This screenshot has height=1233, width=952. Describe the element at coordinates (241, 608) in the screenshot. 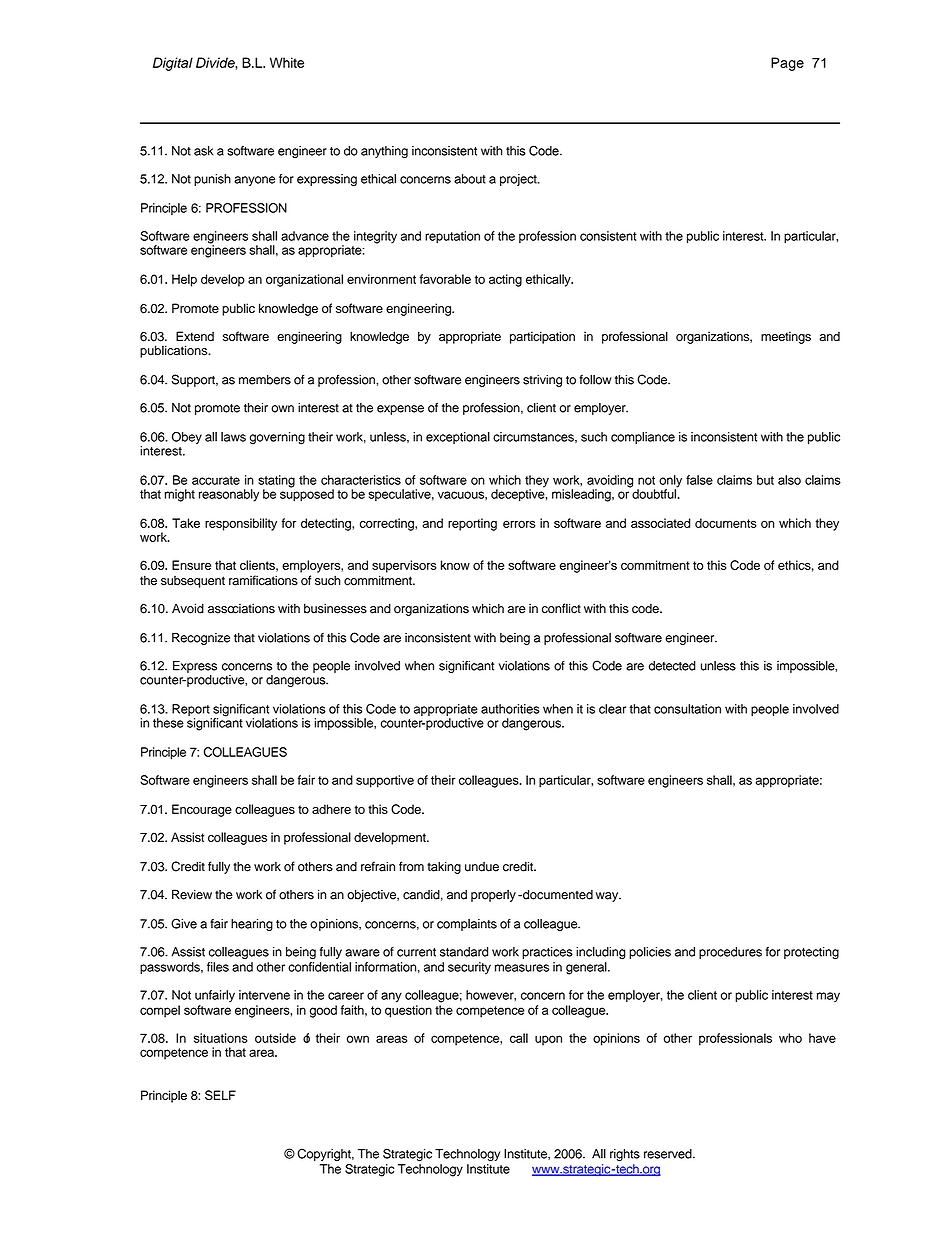

I see `associations` at that location.
